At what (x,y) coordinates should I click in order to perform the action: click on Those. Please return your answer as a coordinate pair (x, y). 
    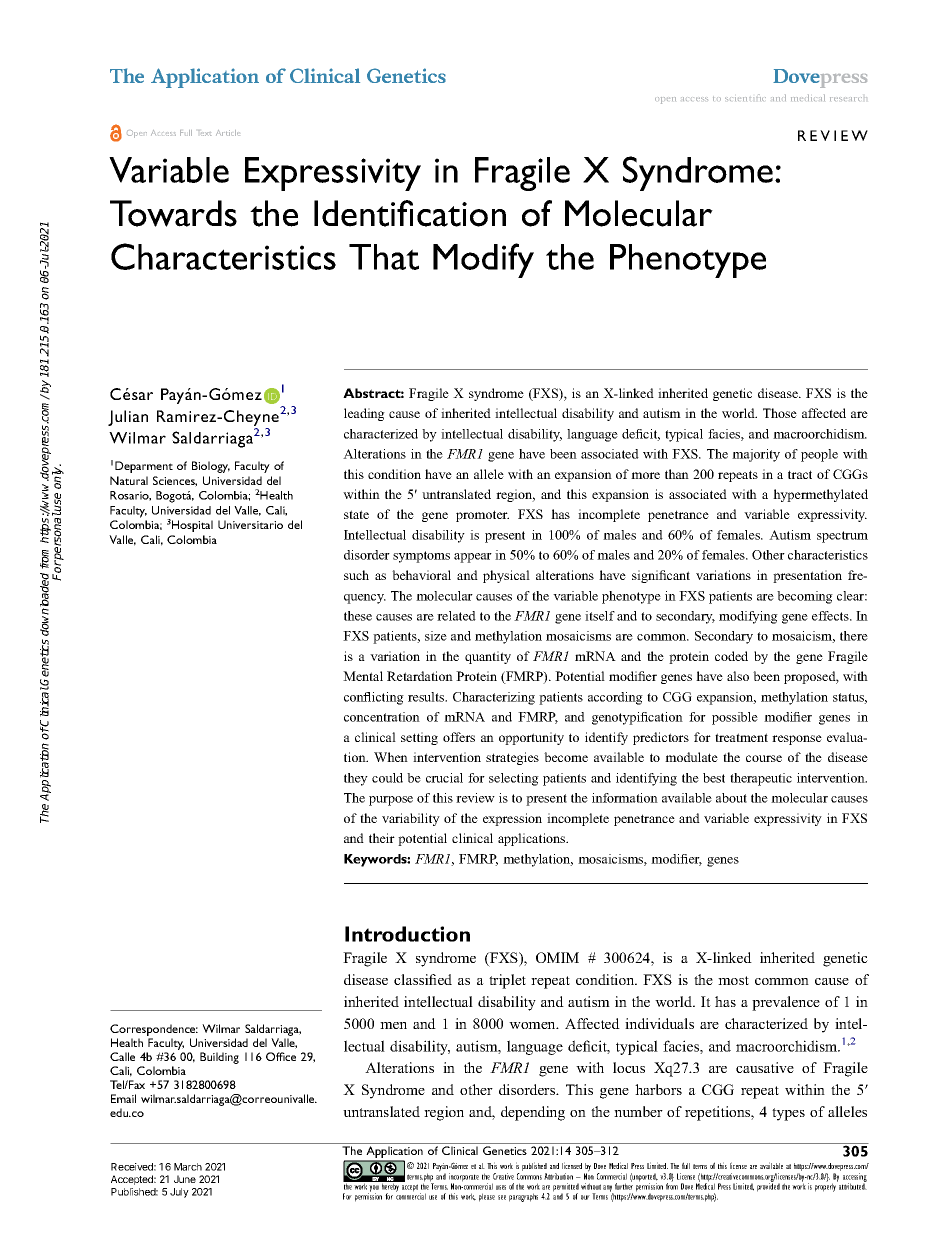
    Looking at the image, I should click on (780, 413).
